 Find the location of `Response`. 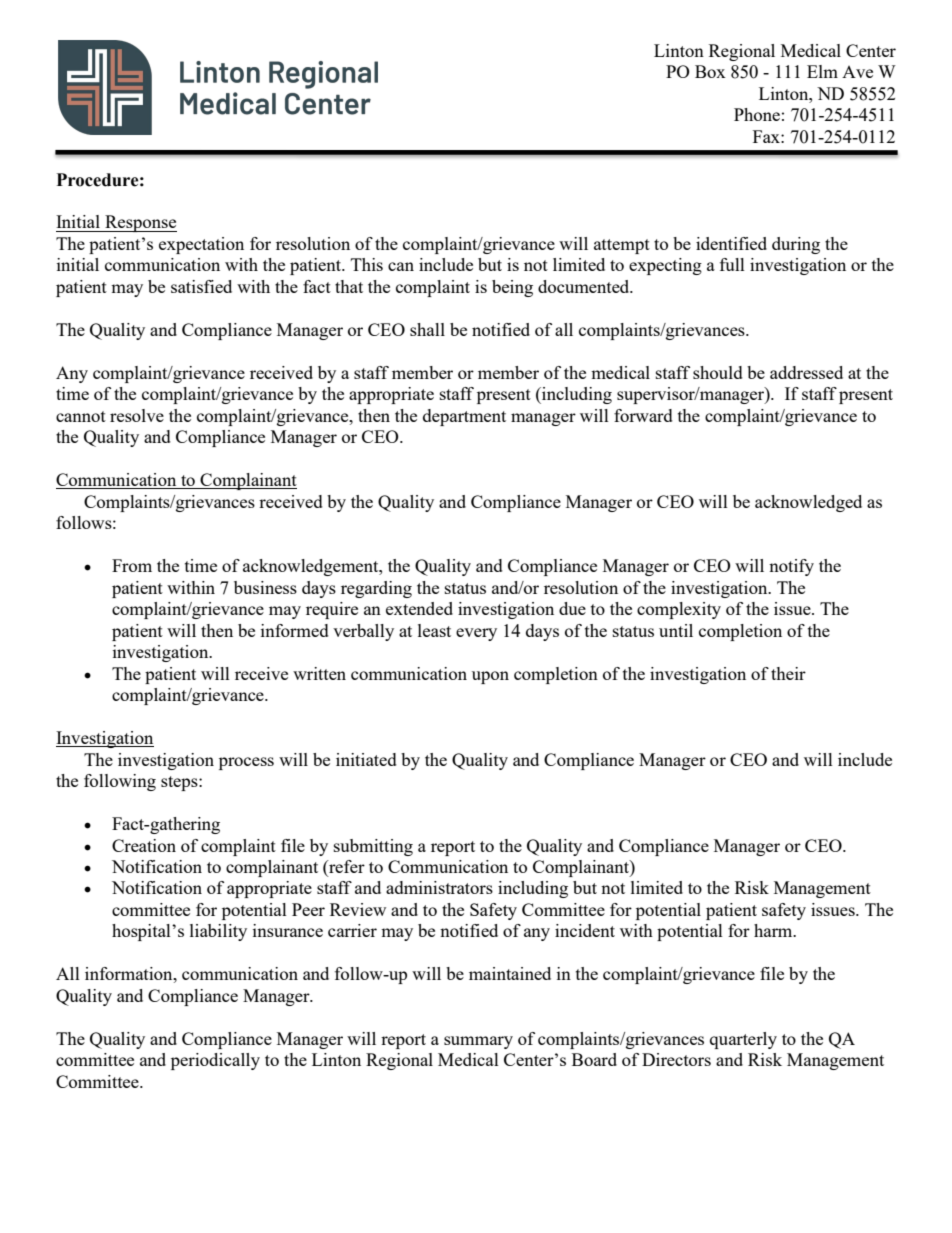

Response is located at coordinates (140, 223).
